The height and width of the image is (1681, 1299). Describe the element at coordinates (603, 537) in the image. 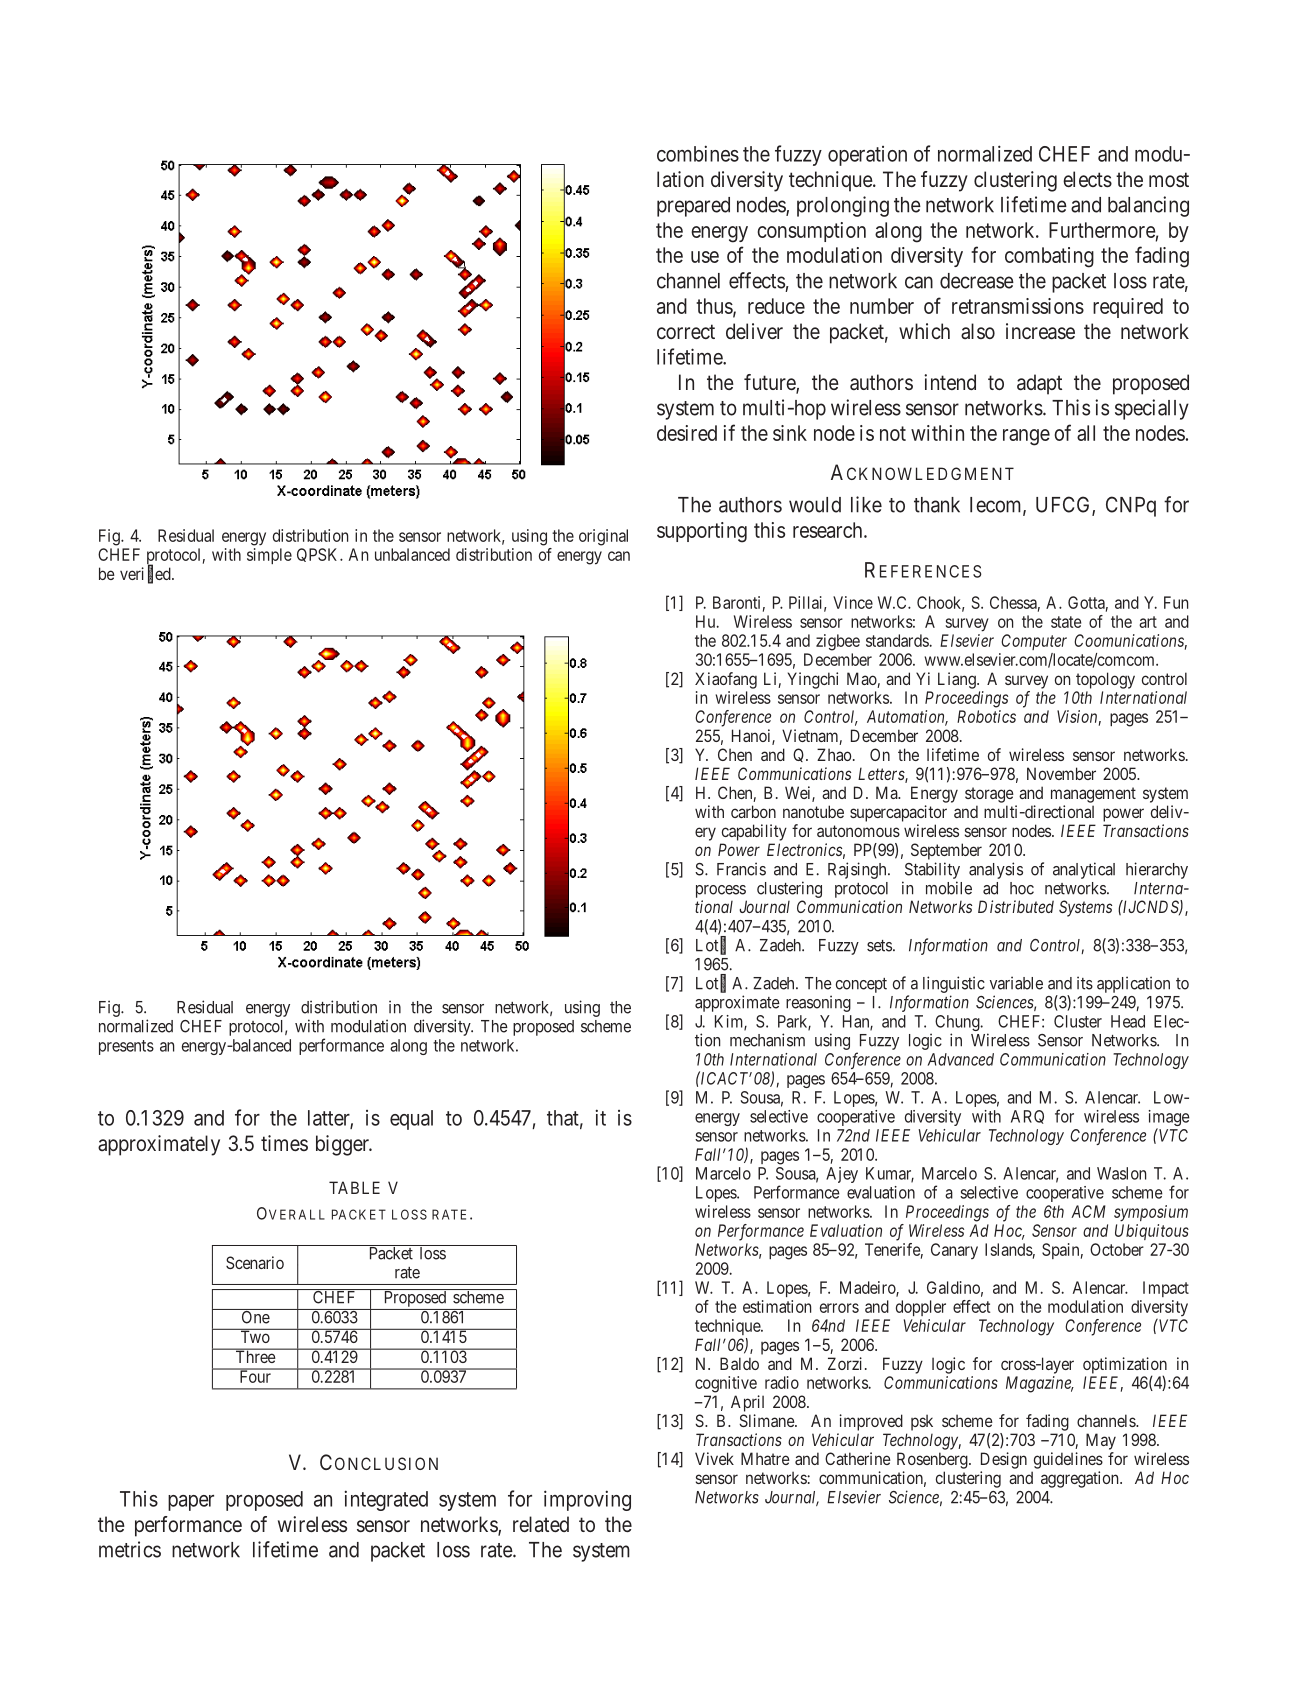

I see `original` at that location.
